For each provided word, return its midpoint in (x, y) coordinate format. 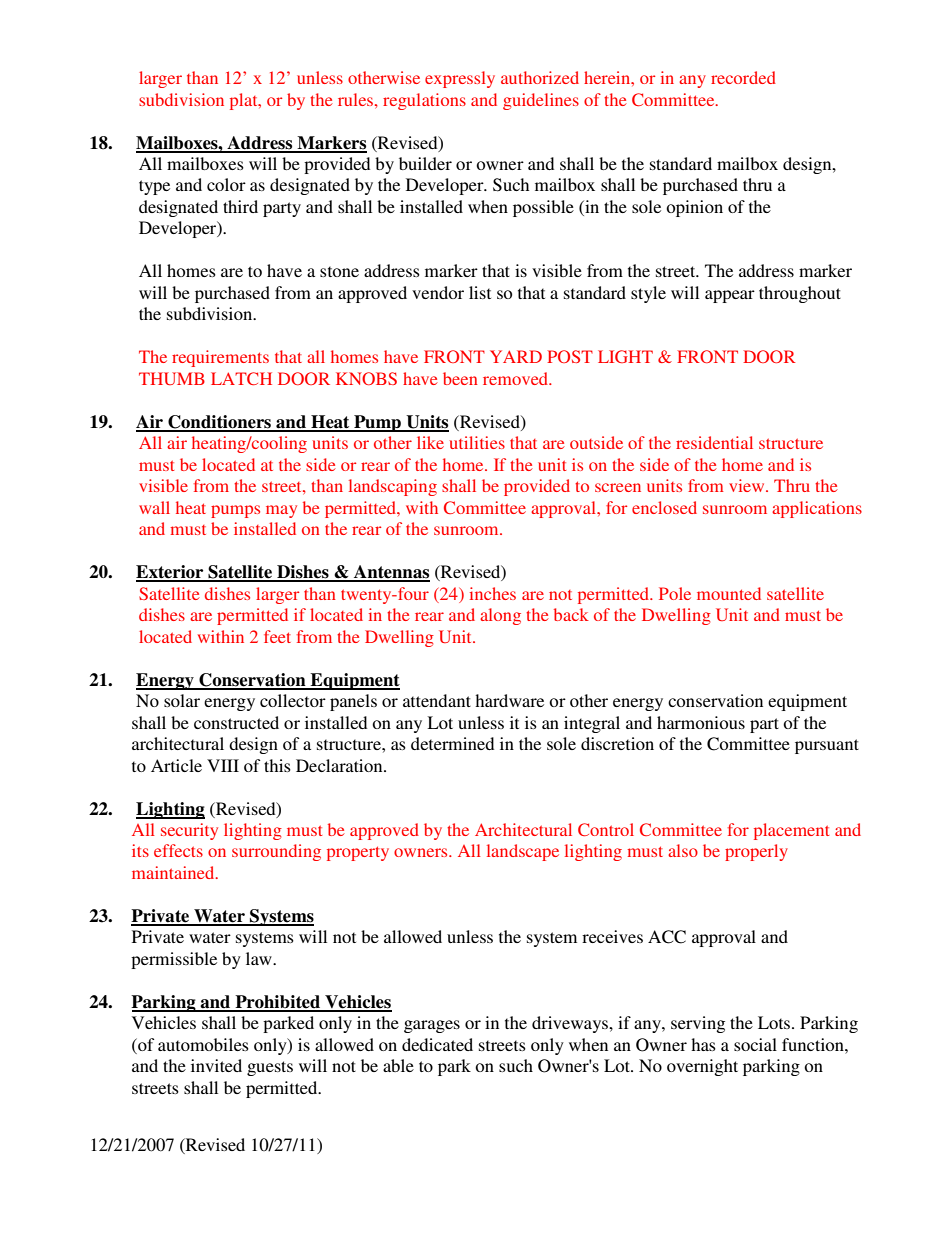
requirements (220, 358)
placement (791, 831)
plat (245, 101)
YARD (516, 356)
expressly (460, 79)
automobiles (203, 1044)
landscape (523, 852)
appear (730, 296)
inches (493, 593)
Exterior (171, 573)
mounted (729, 593)
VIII (223, 765)
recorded (743, 77)
